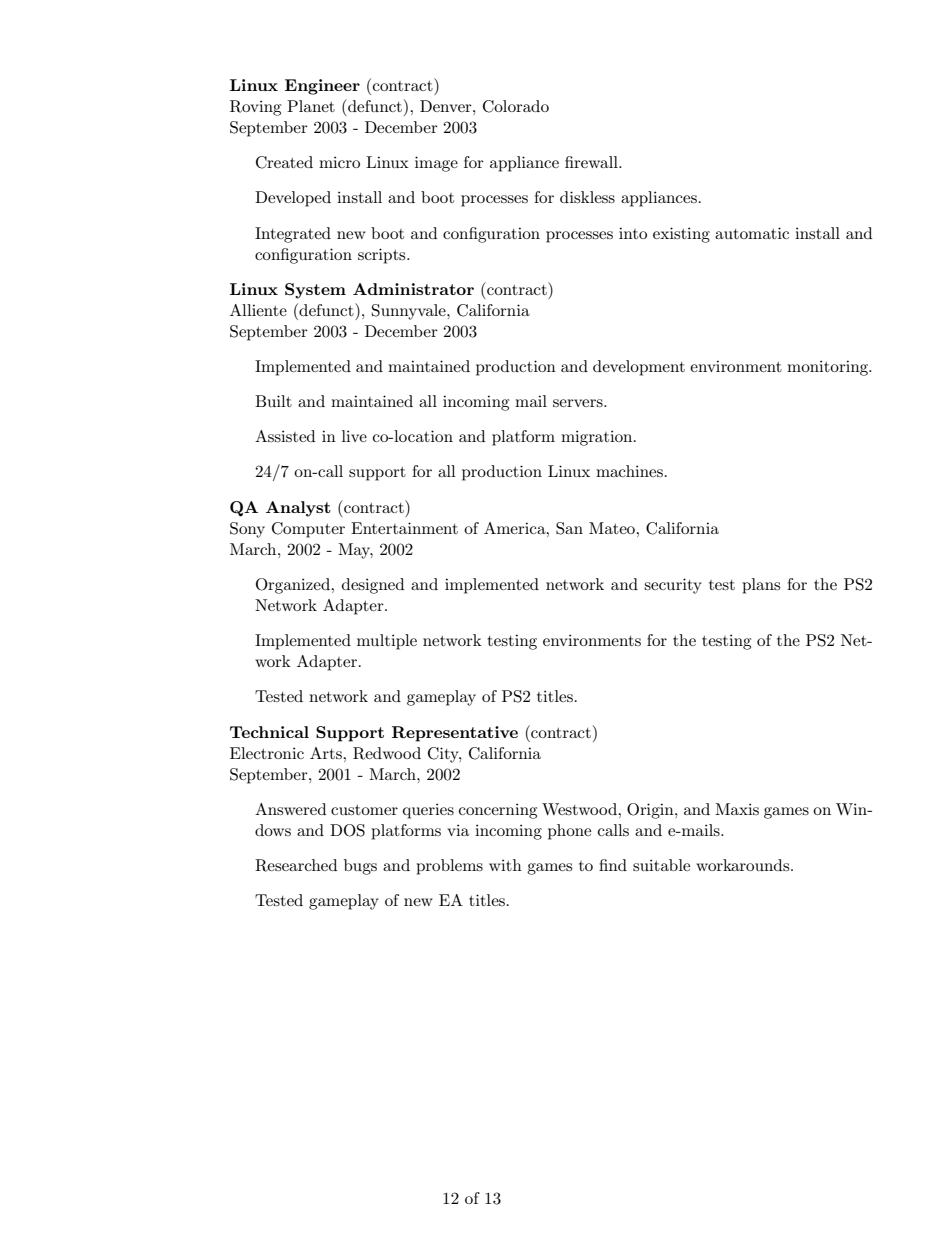 This document has width=952, height=1233. I want to click on Built, so click(273, 401).
